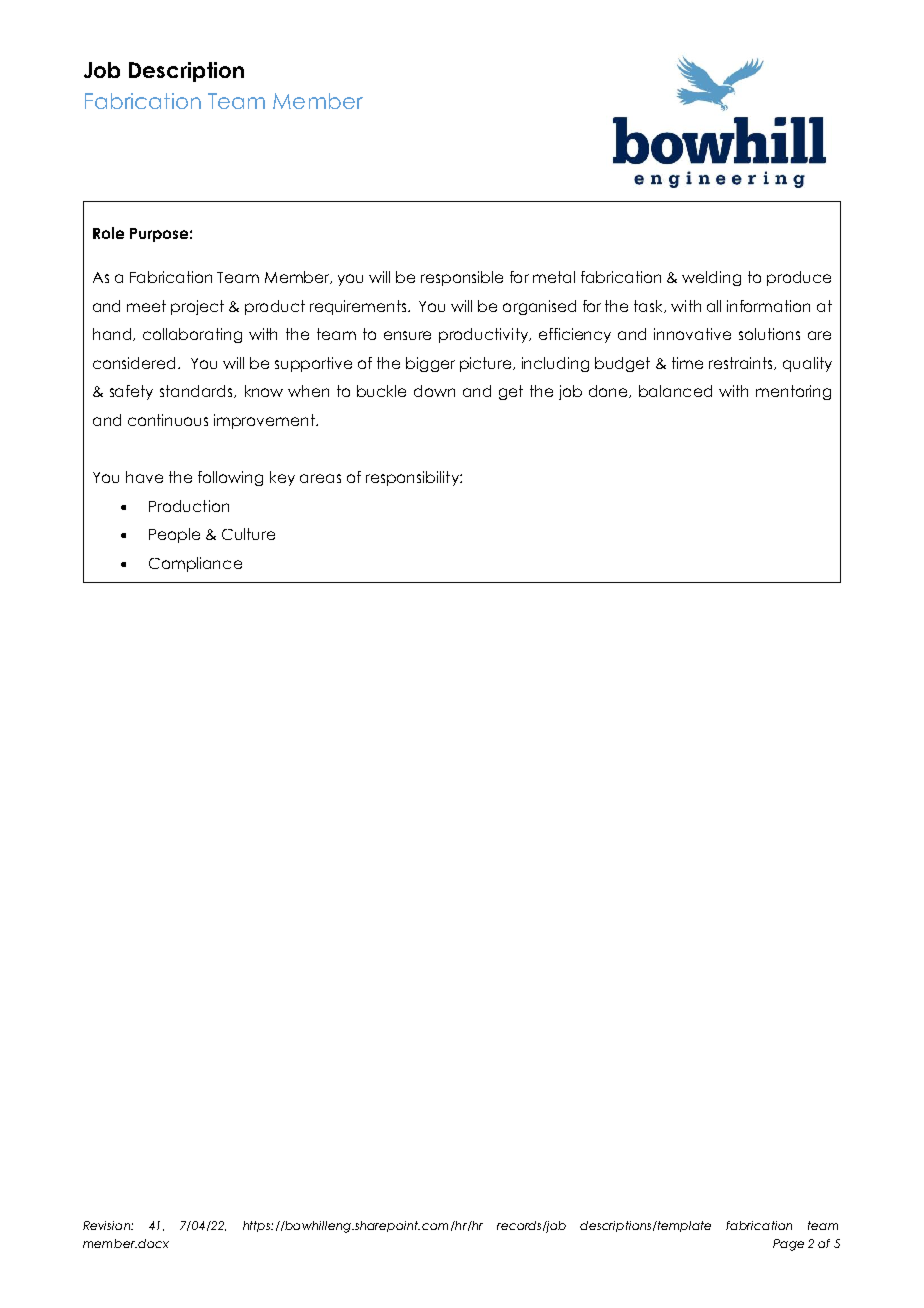  Describe the element at coordinates (788, 1245) in the page. I see `Page` at that location.
